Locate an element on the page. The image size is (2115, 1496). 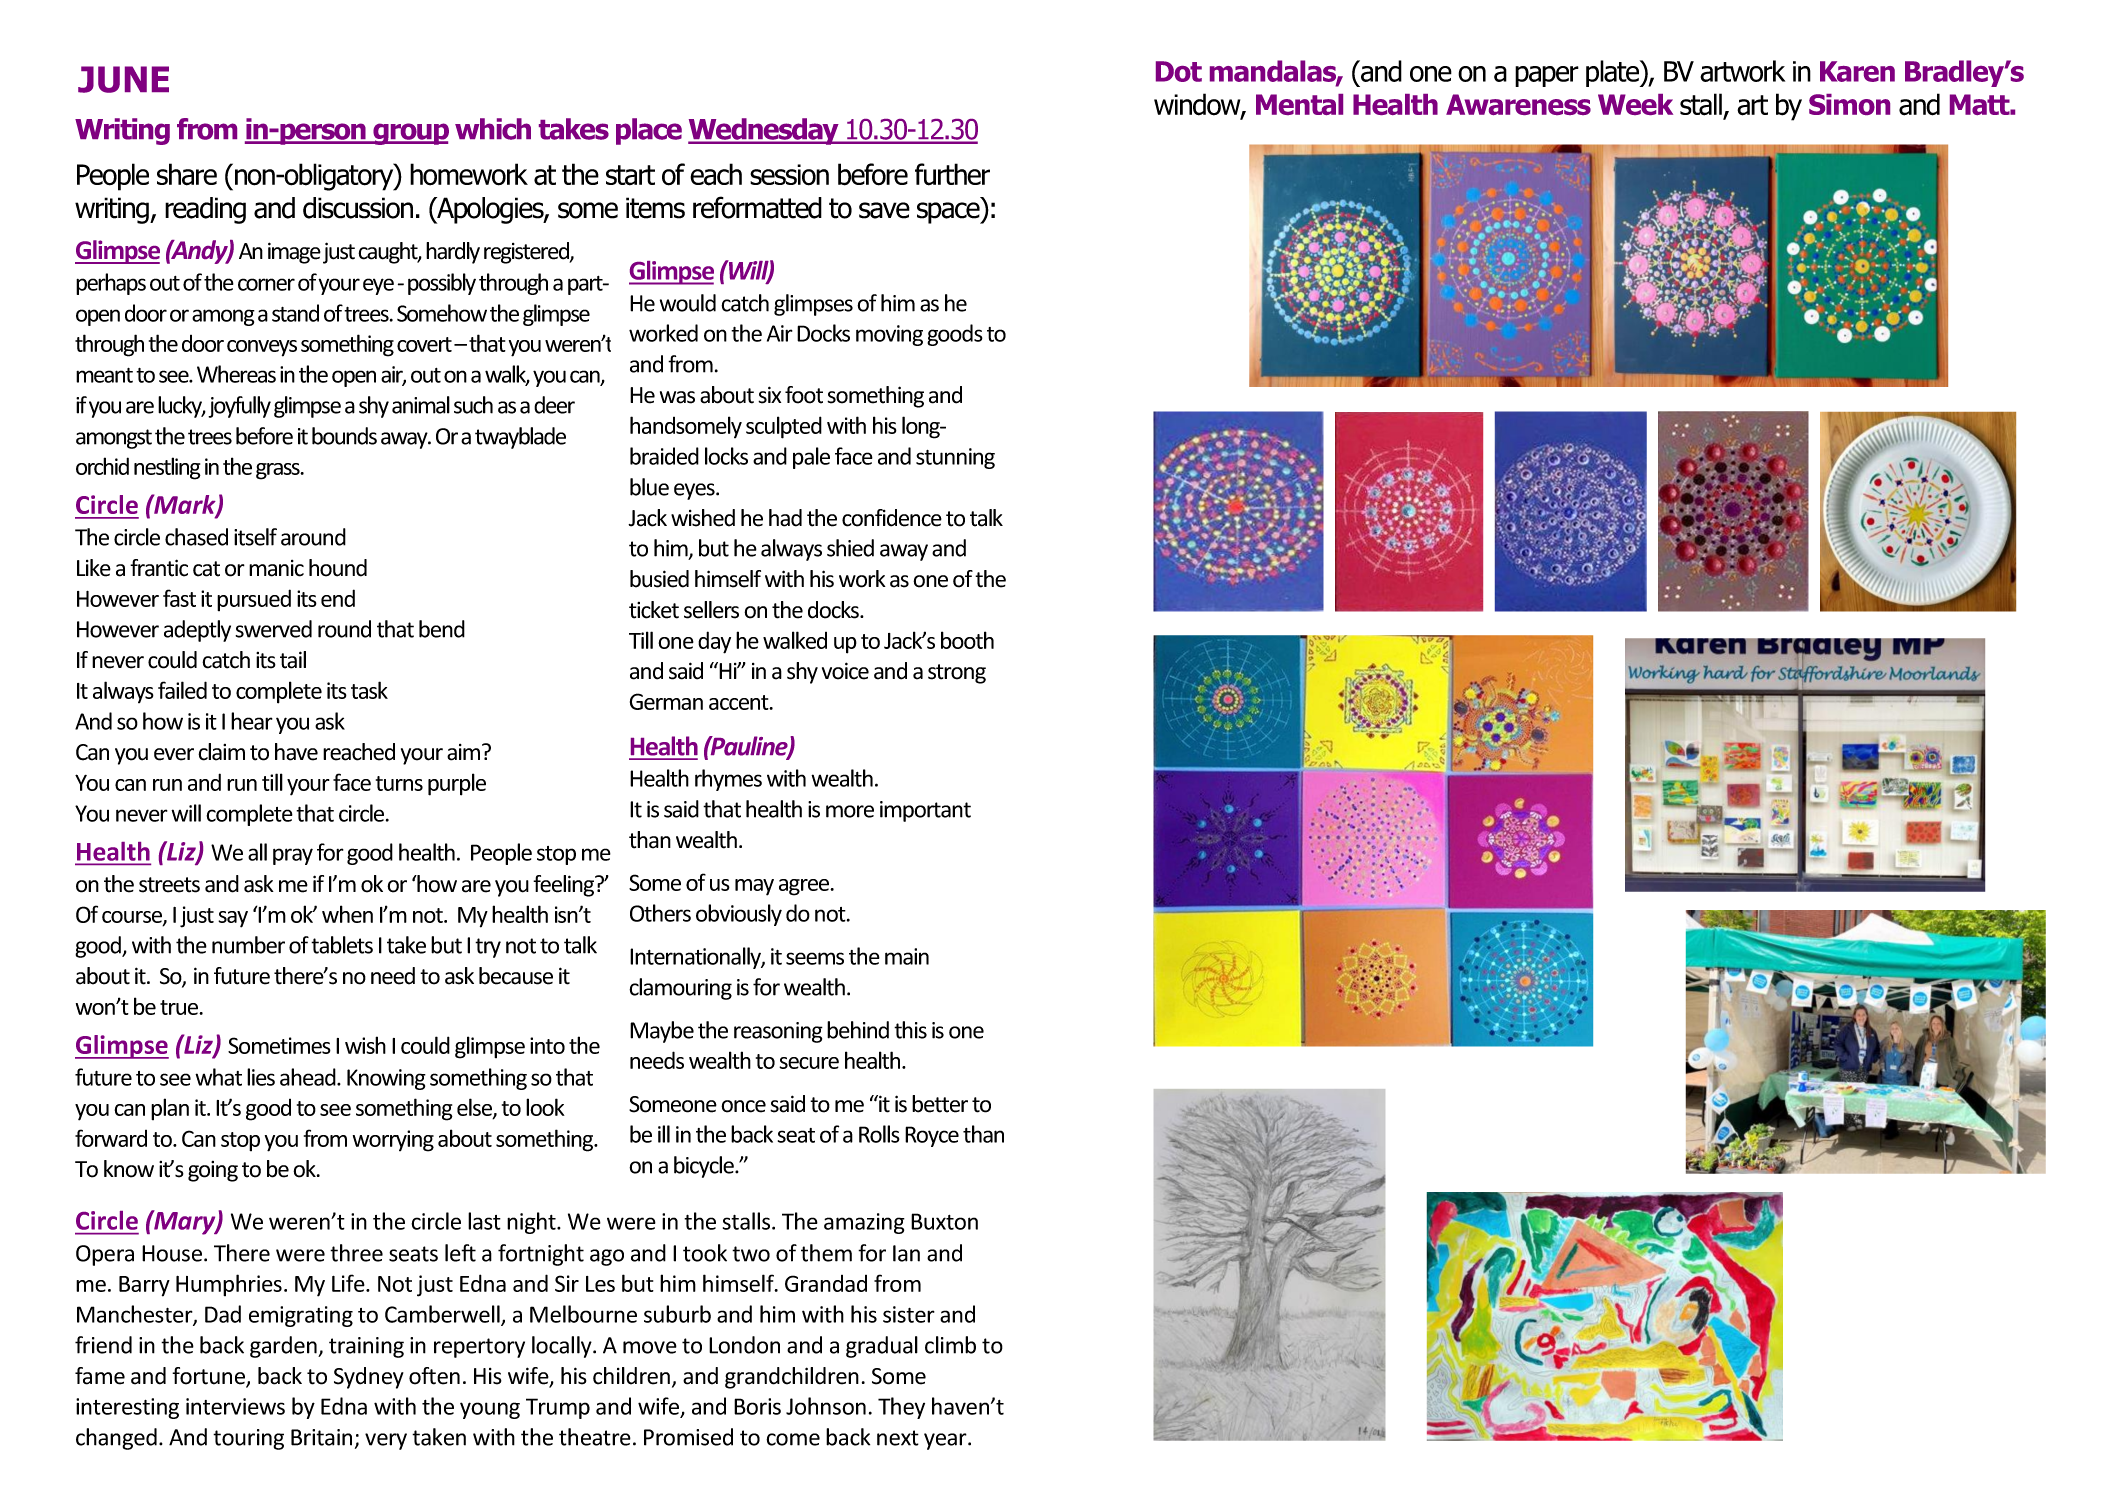
ahead is located at coordinates (309, 1077).
